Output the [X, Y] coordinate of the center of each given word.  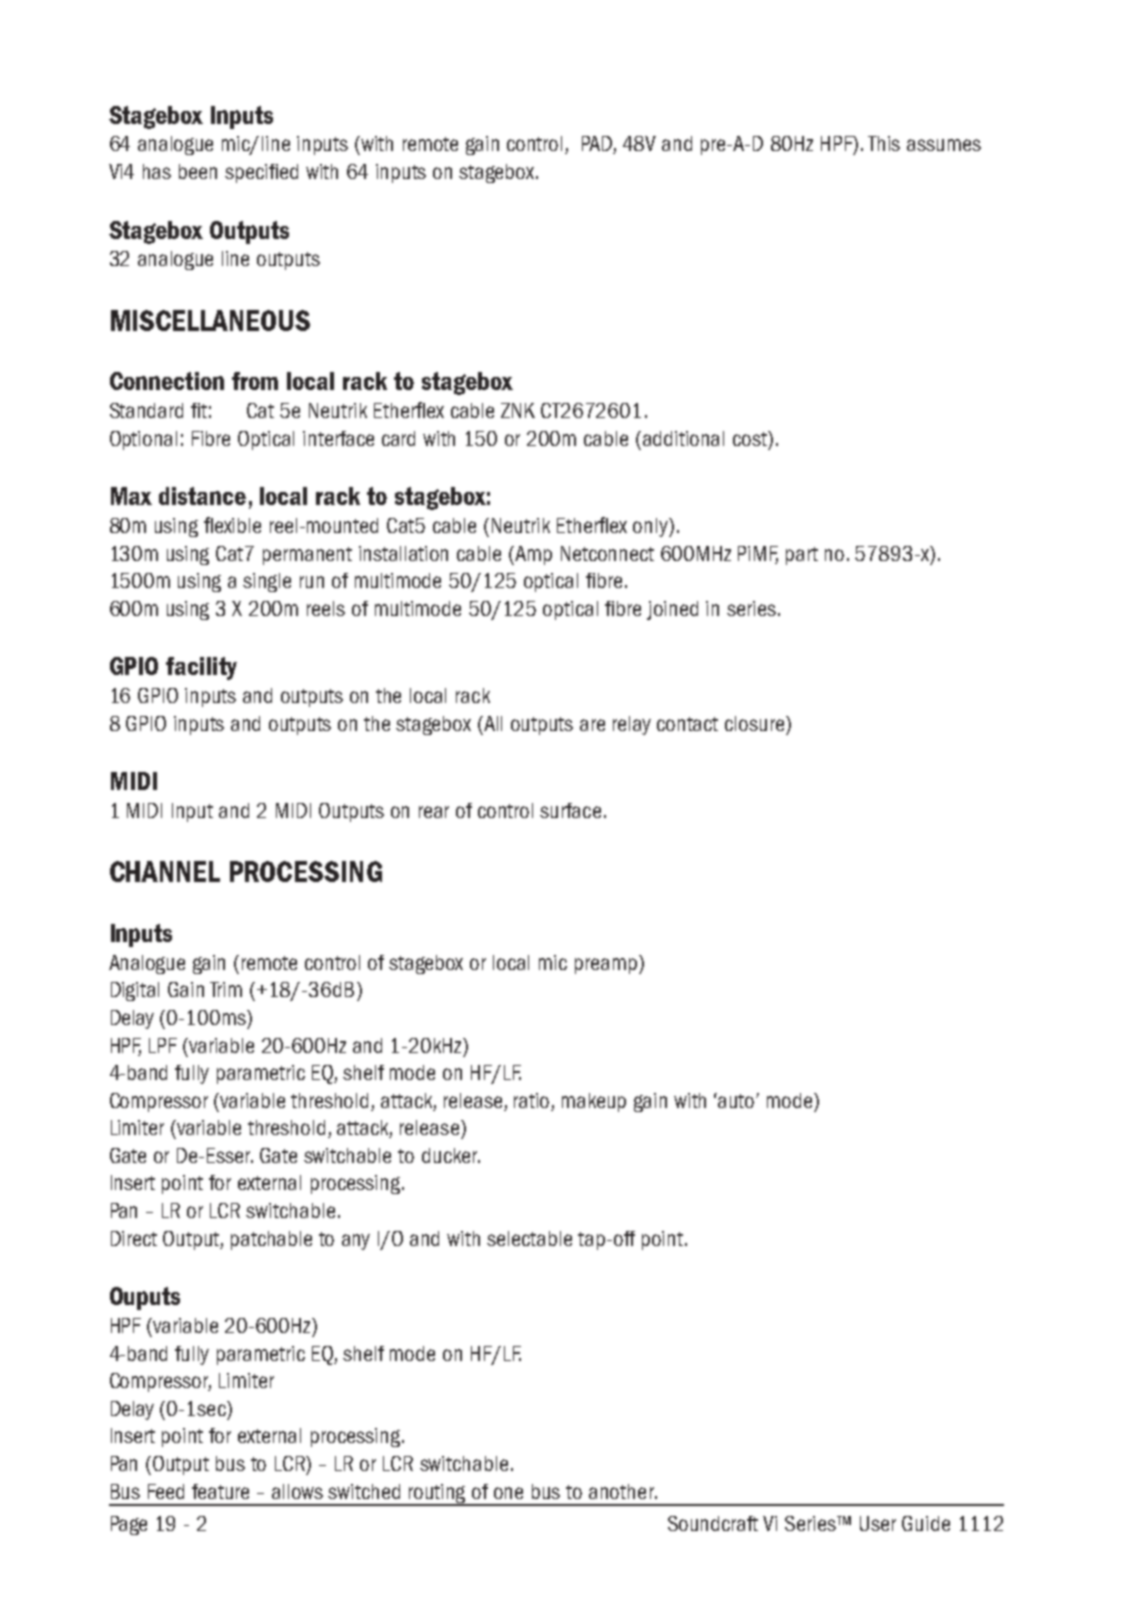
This [884, 143]
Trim [226, 989]
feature [220, 1491]
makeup [594, 1102]
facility [201, 668]
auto [737, 1101]
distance [202, 496]
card [398, 438]
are [592, 725]
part [802, 556]
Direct [134, 1238]
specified [261, 173]
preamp [607, 964]
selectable [529, 1238]
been [198, 171]
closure [756, 723]
